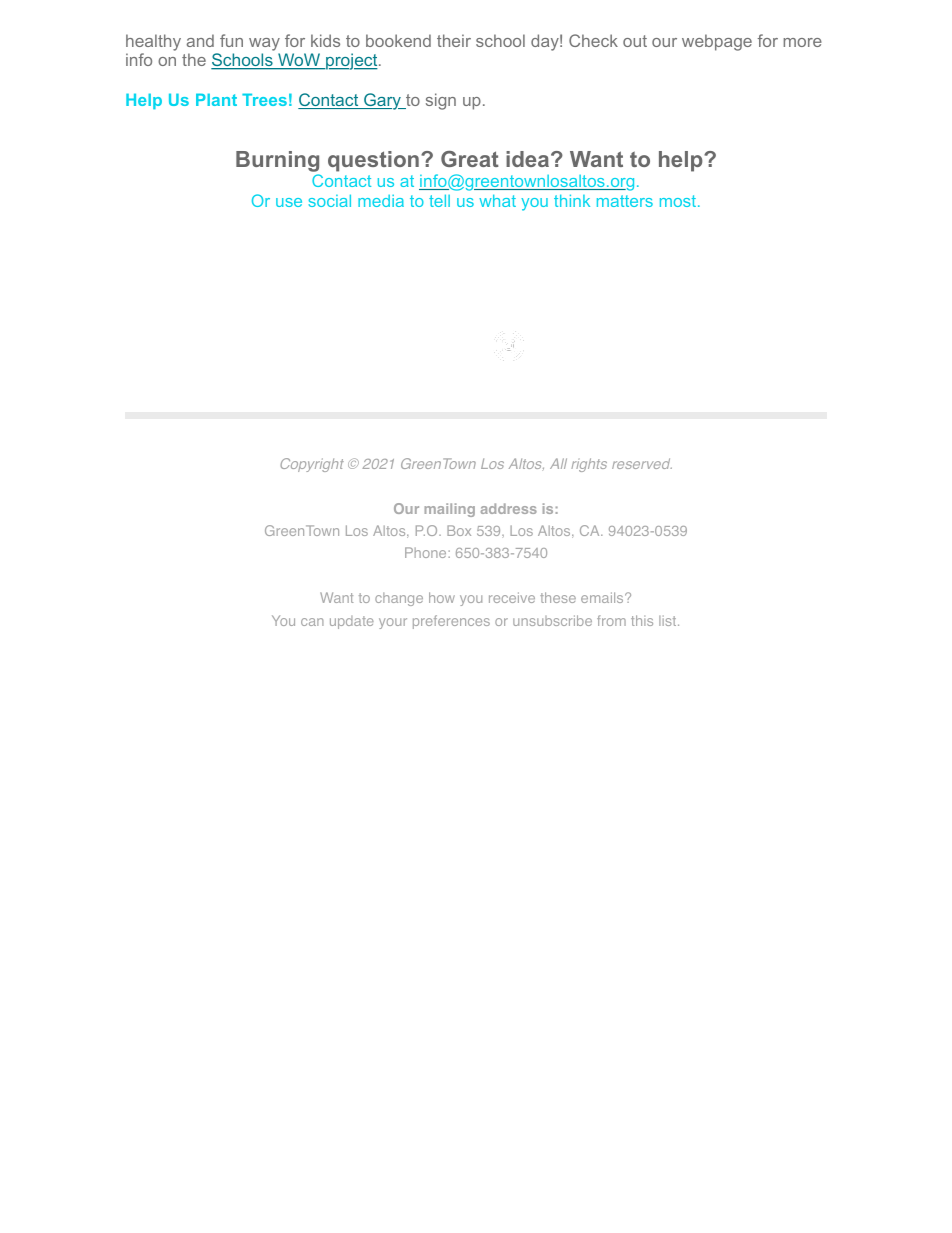 The width and height of the page is (952, 1233). What do you see at coordinates (454, 40) in the page?
I see `their` at bounding box center [454, 40].
